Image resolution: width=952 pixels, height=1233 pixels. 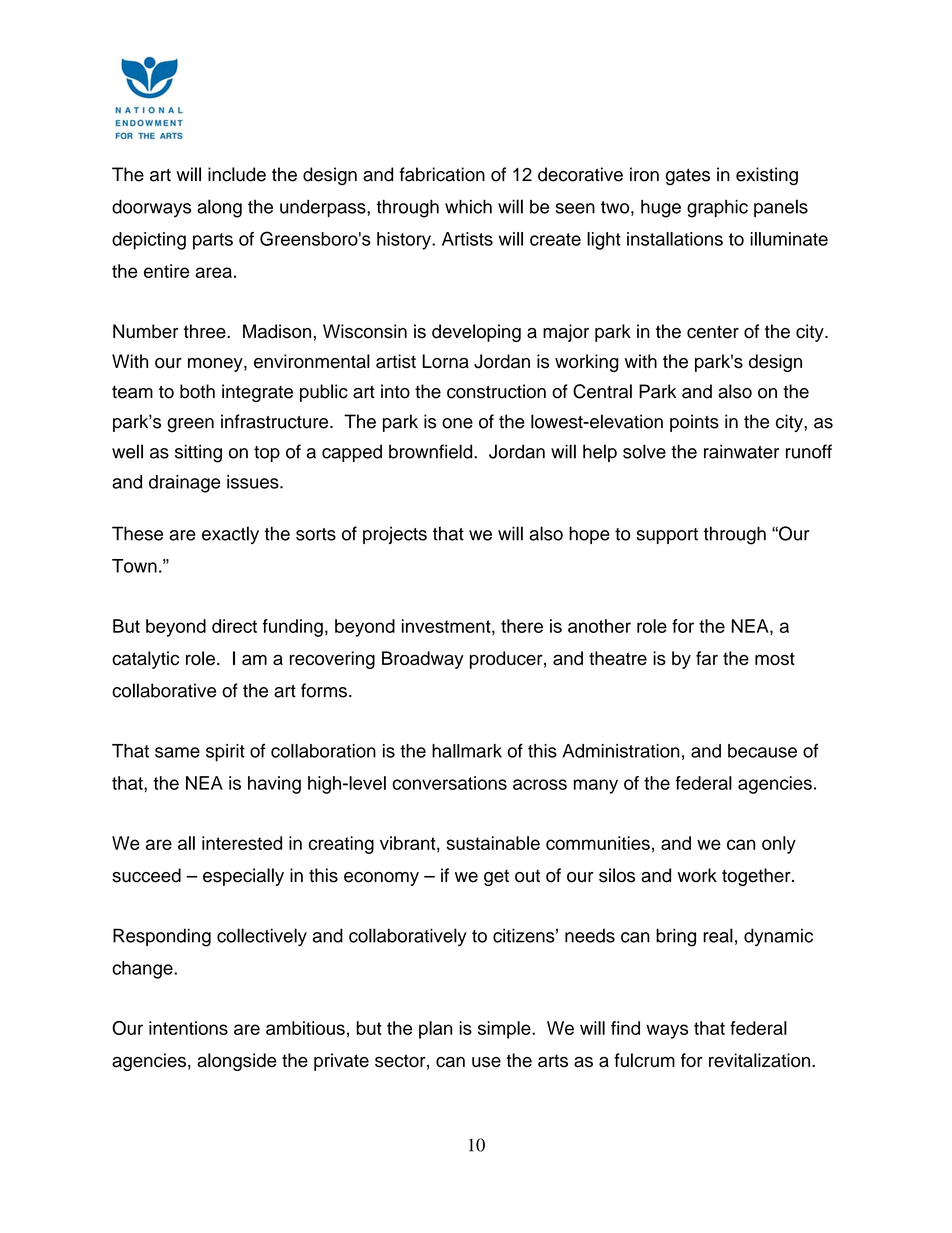 What do you see at coordinates (717, 208) in the screenshot?
I see `graphic` at bounding box center [717, 208].
